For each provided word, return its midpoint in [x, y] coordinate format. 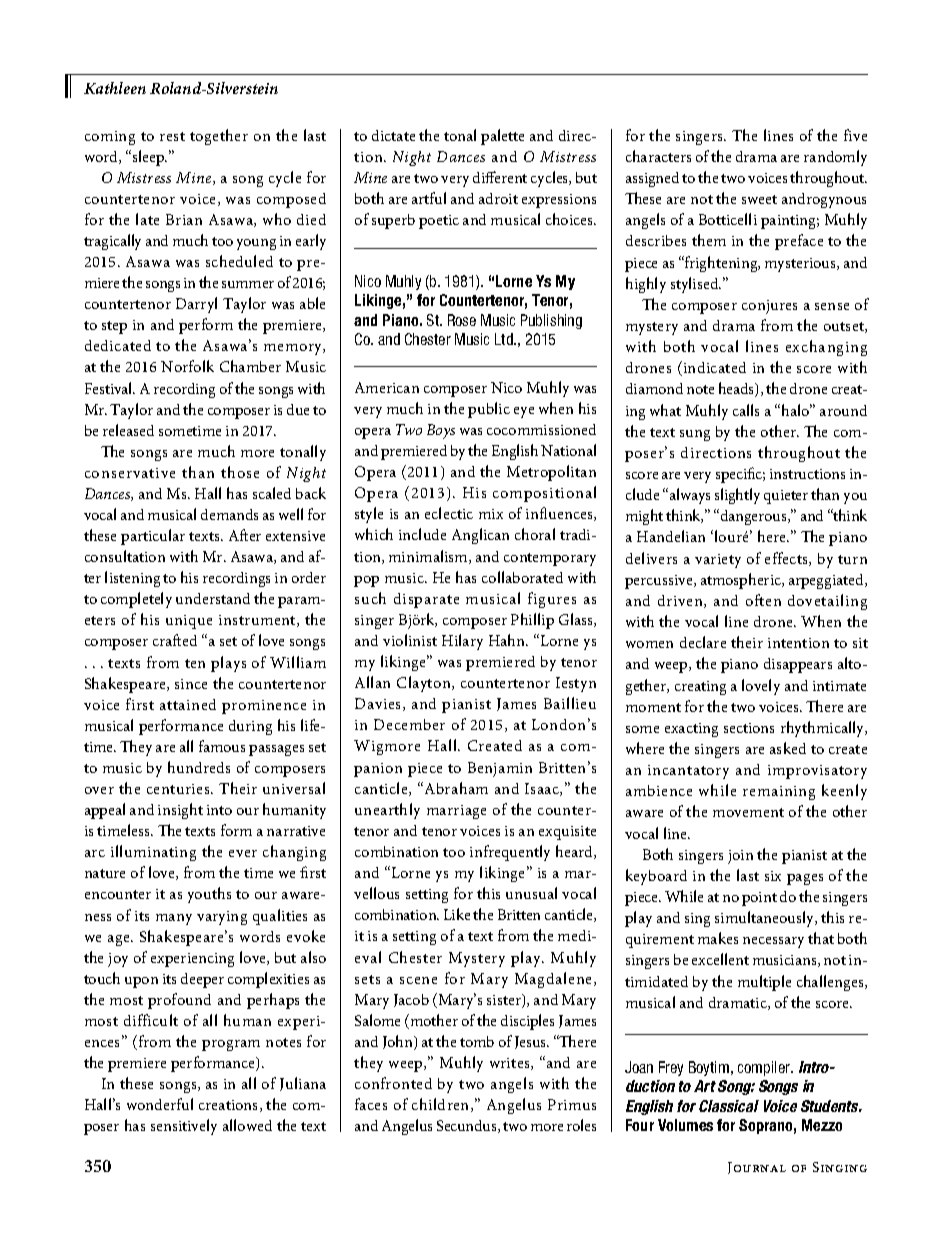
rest [172, 136]
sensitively [184, 1127]
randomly [835, 158]
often [763, 600]
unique [189, 622]
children [442, 1105]
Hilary [462, 642]
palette [502, 137]
